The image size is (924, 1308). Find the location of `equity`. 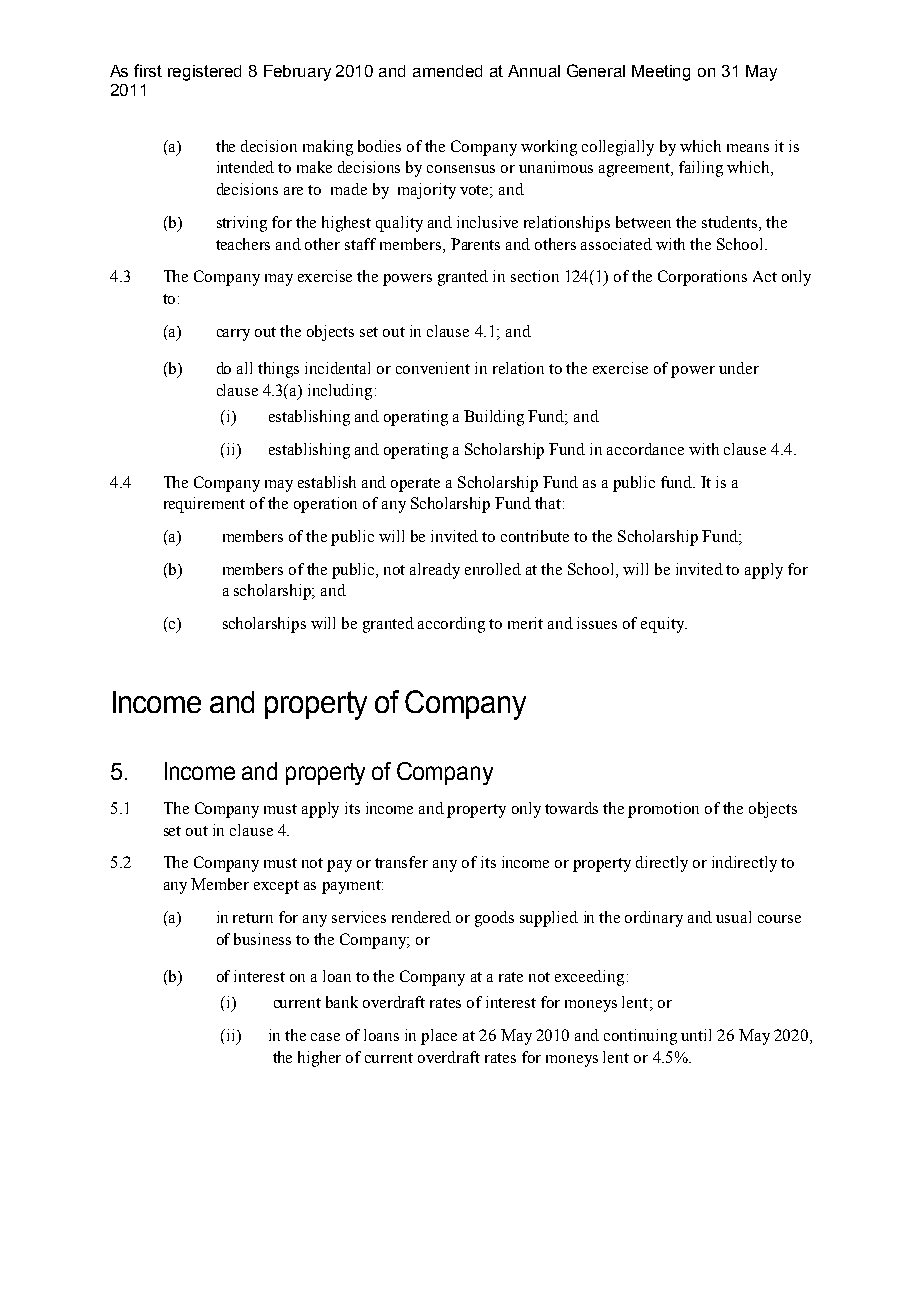

equity is located at coordinates (664, 625).
